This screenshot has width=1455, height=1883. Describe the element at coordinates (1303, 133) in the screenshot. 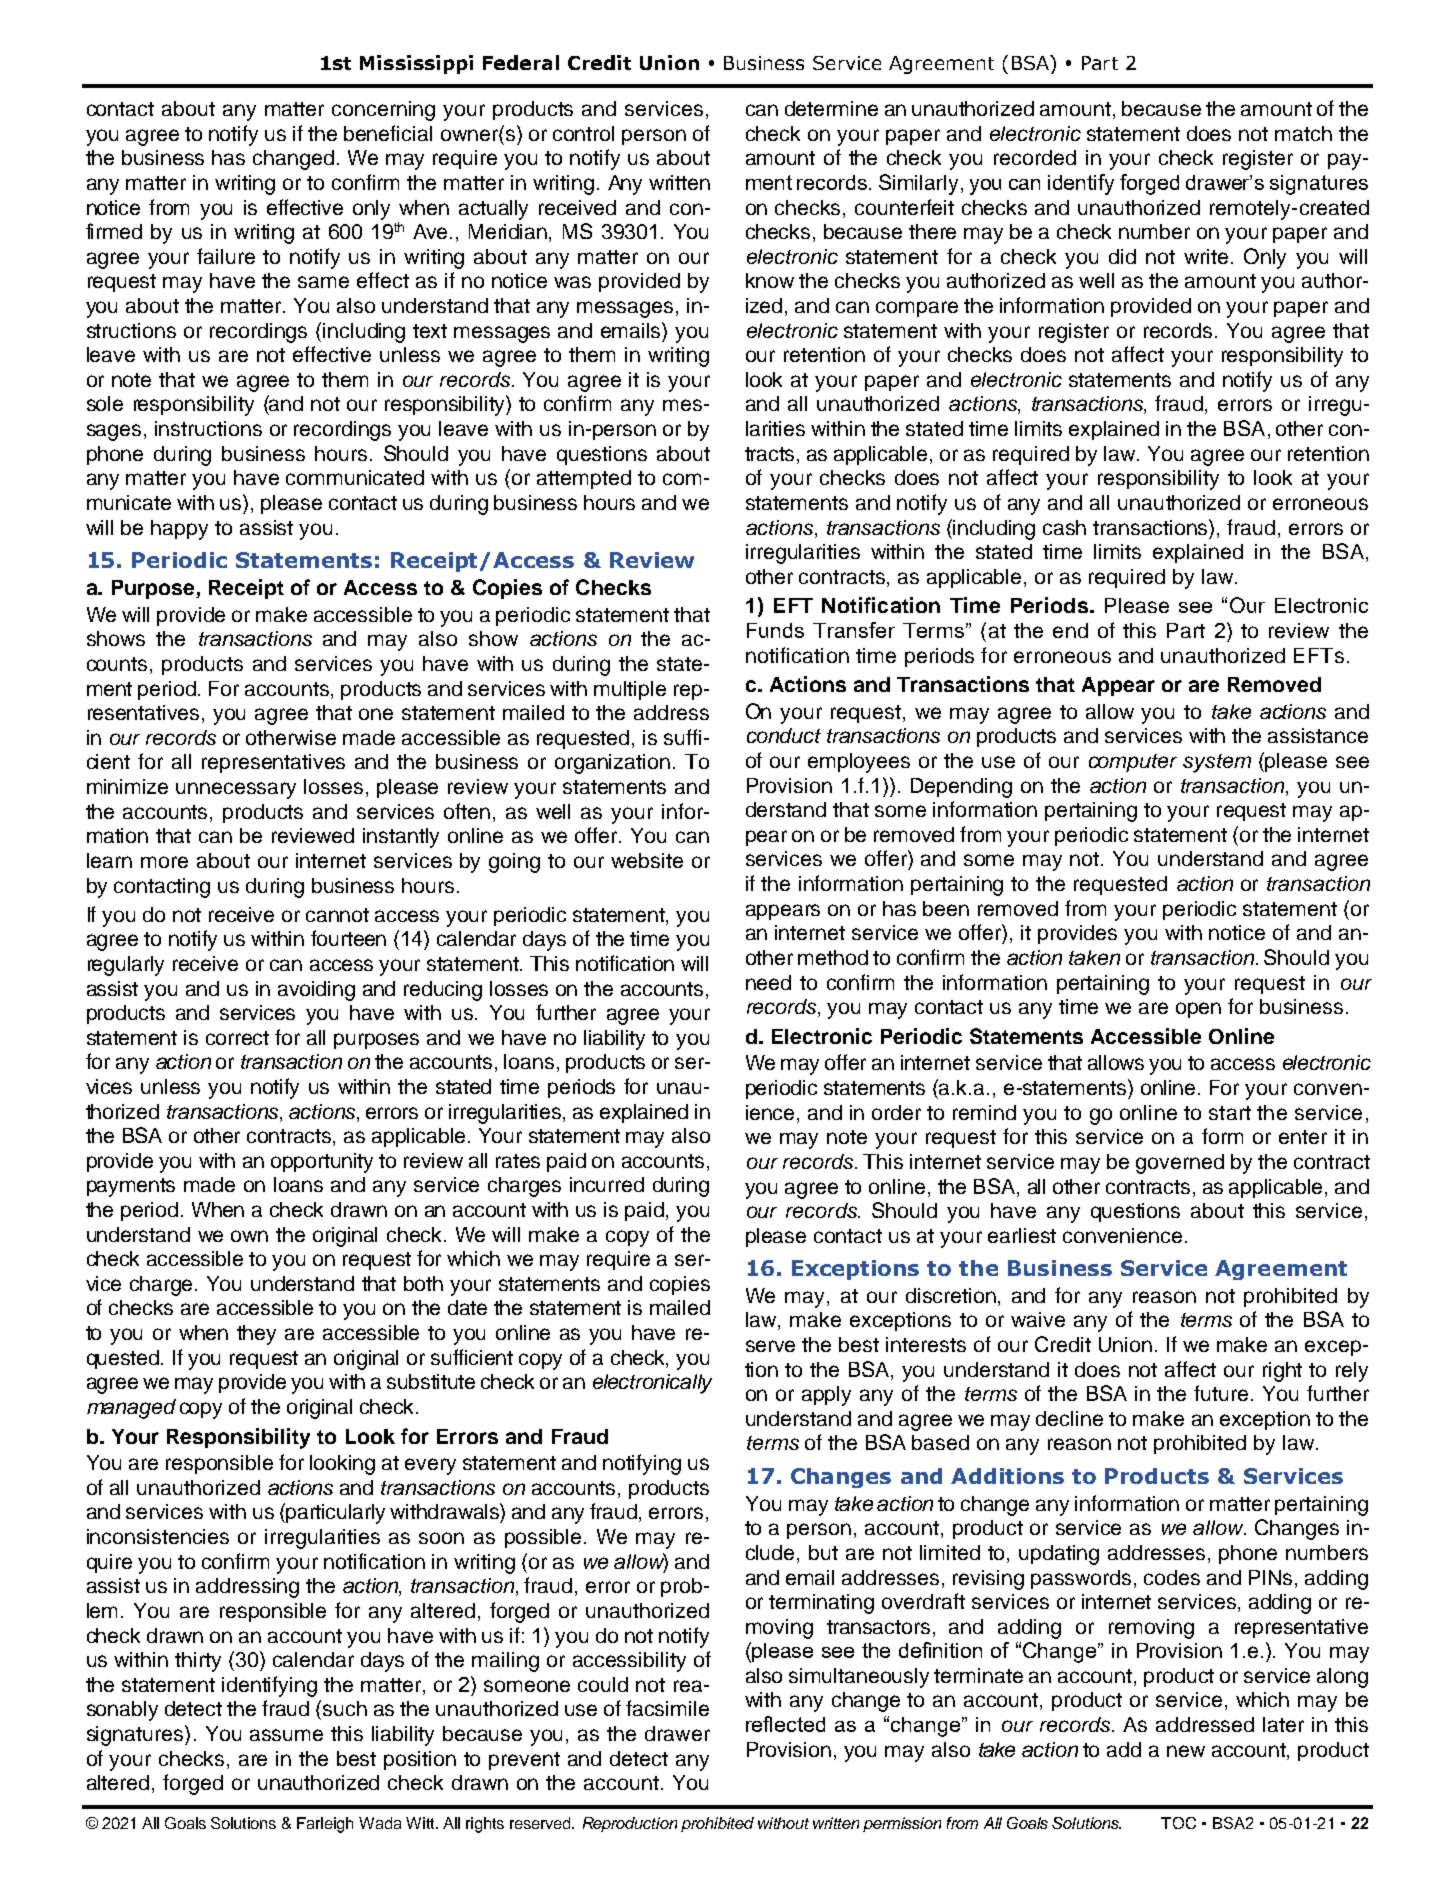

I see `match` at that location.
